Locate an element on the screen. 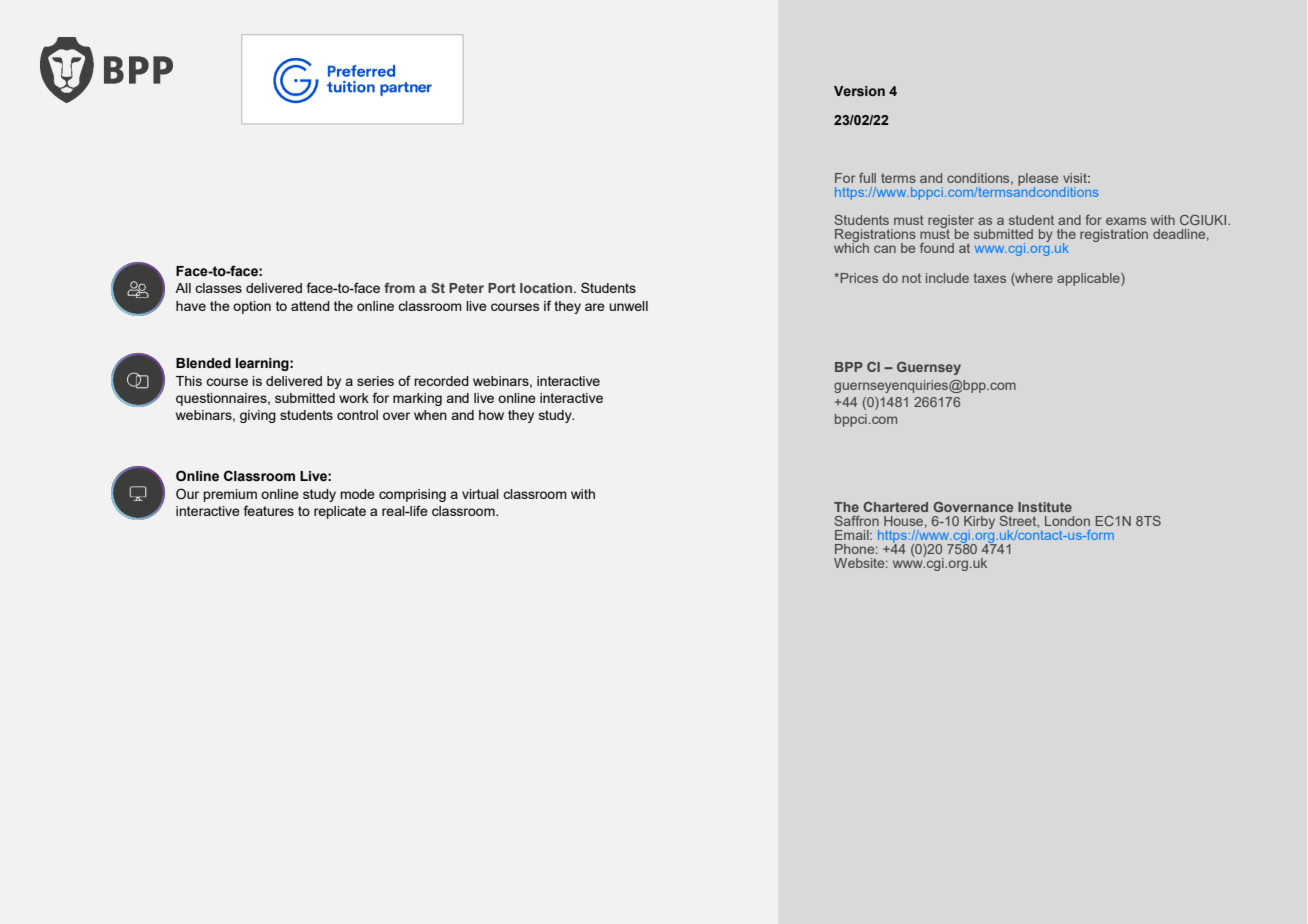  Kirby is located at coordinates (979, 523).
